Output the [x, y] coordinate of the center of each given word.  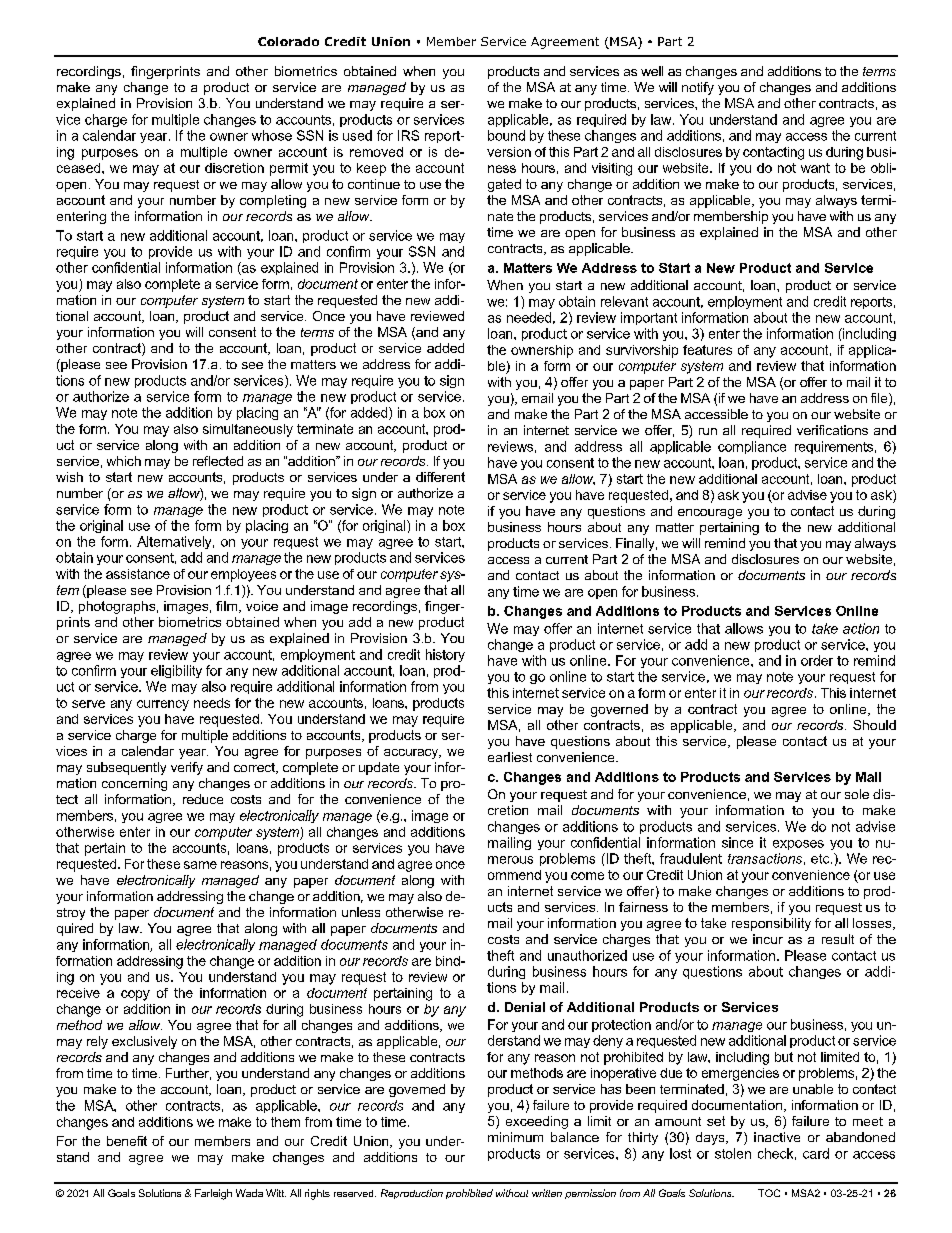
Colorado [288, 41]
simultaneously [248, 430]
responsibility [771, 924]
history [445, 655]
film [228, 607]
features [707, 350]
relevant [624, 301]
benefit [127, 1141]
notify [698, 88]
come [587, 876]
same [200, 865]
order [817, 660]
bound [506, 135]
